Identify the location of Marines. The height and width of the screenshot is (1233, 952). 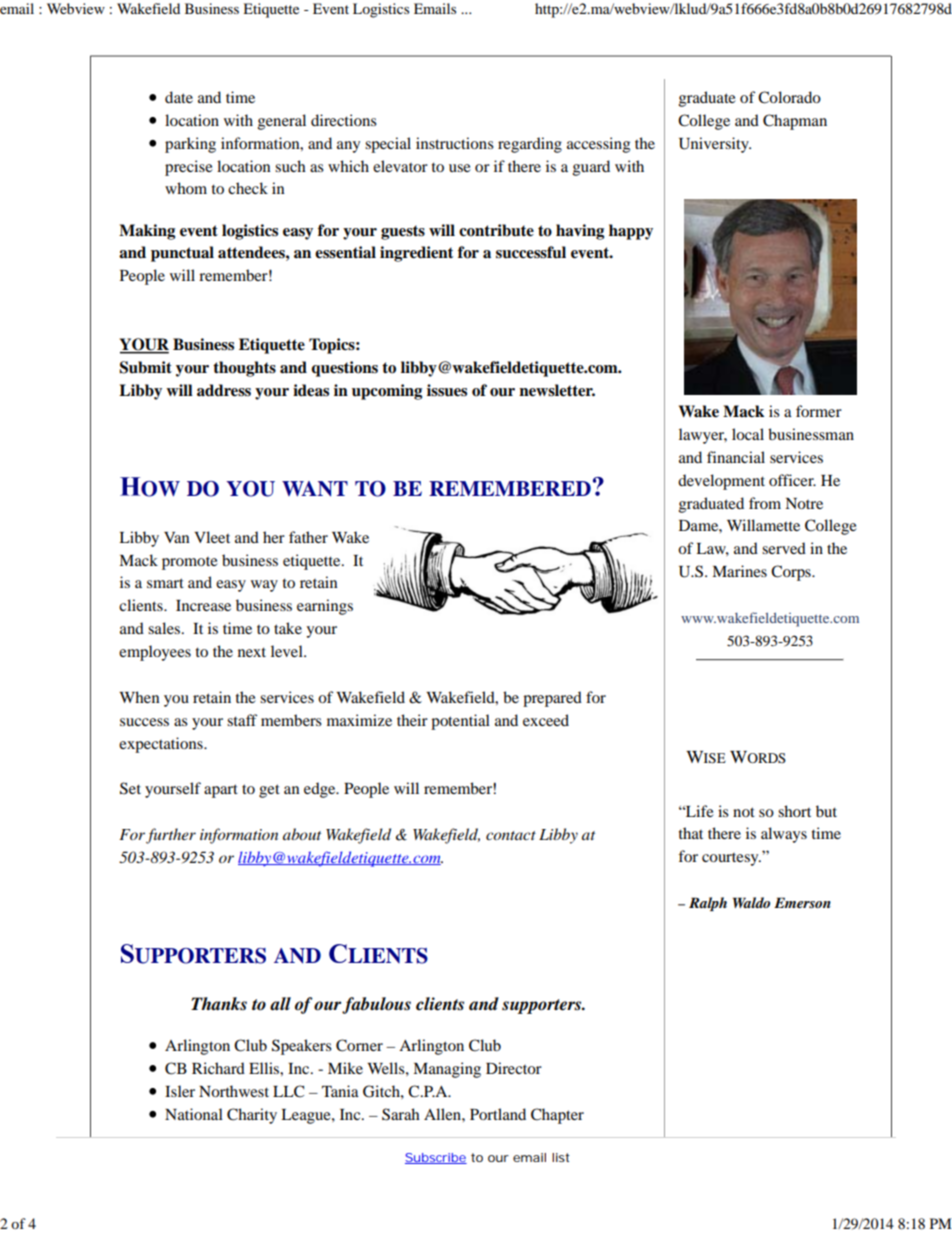
(739, 571).
